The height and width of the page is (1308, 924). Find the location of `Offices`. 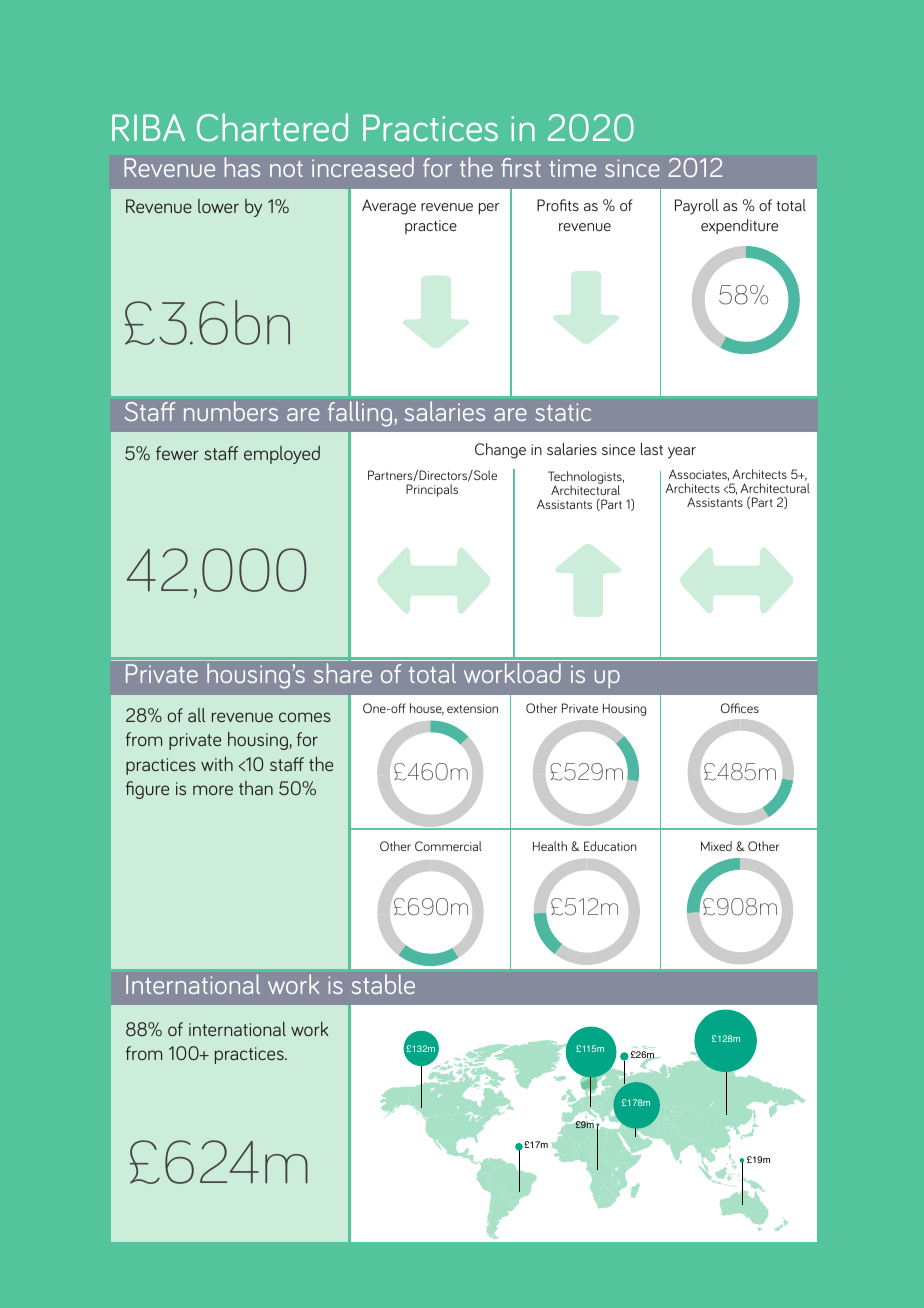

Offices is located at coordinates (740, 708).
